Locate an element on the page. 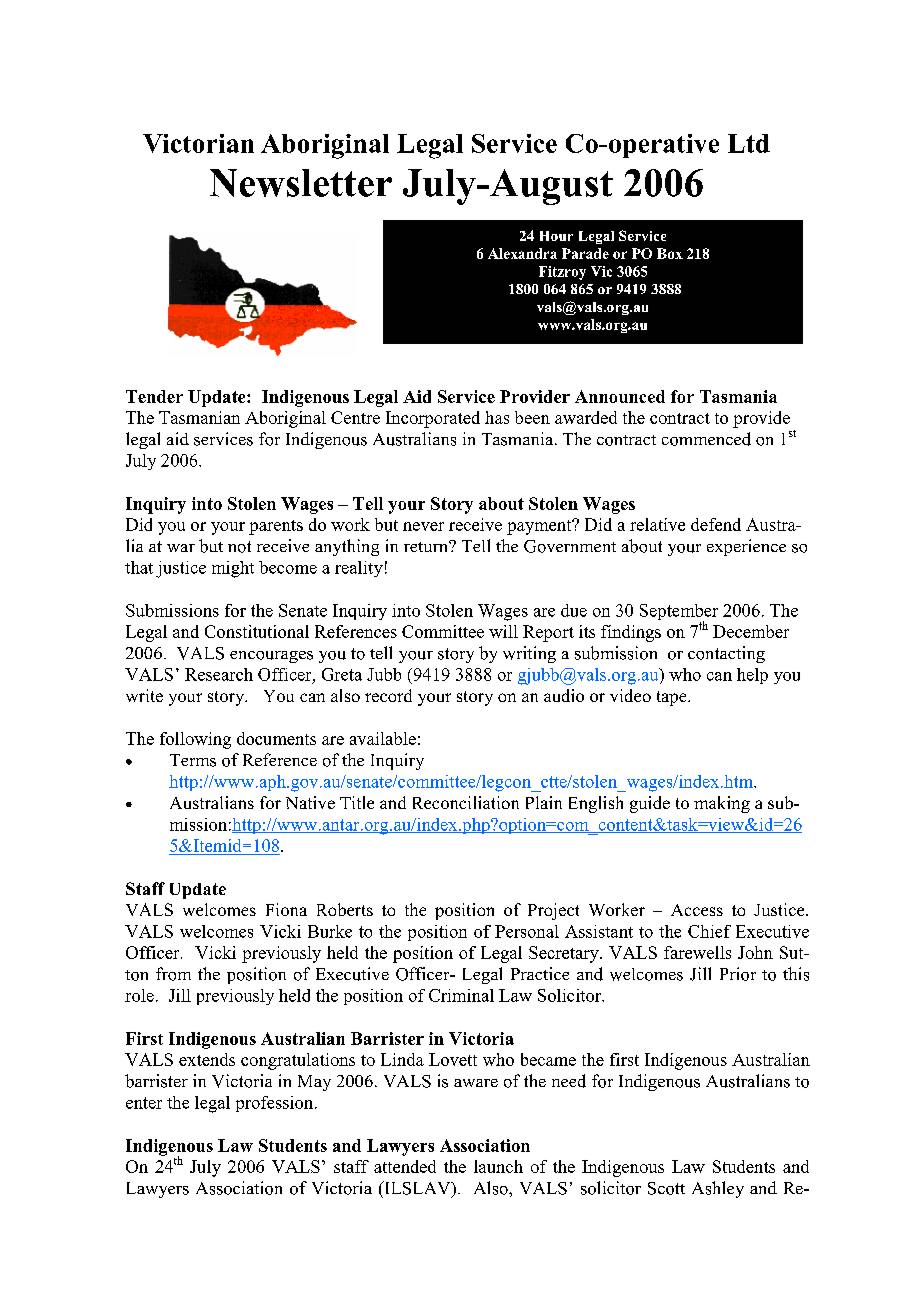  contacting is located at coordinates (726, 654).
